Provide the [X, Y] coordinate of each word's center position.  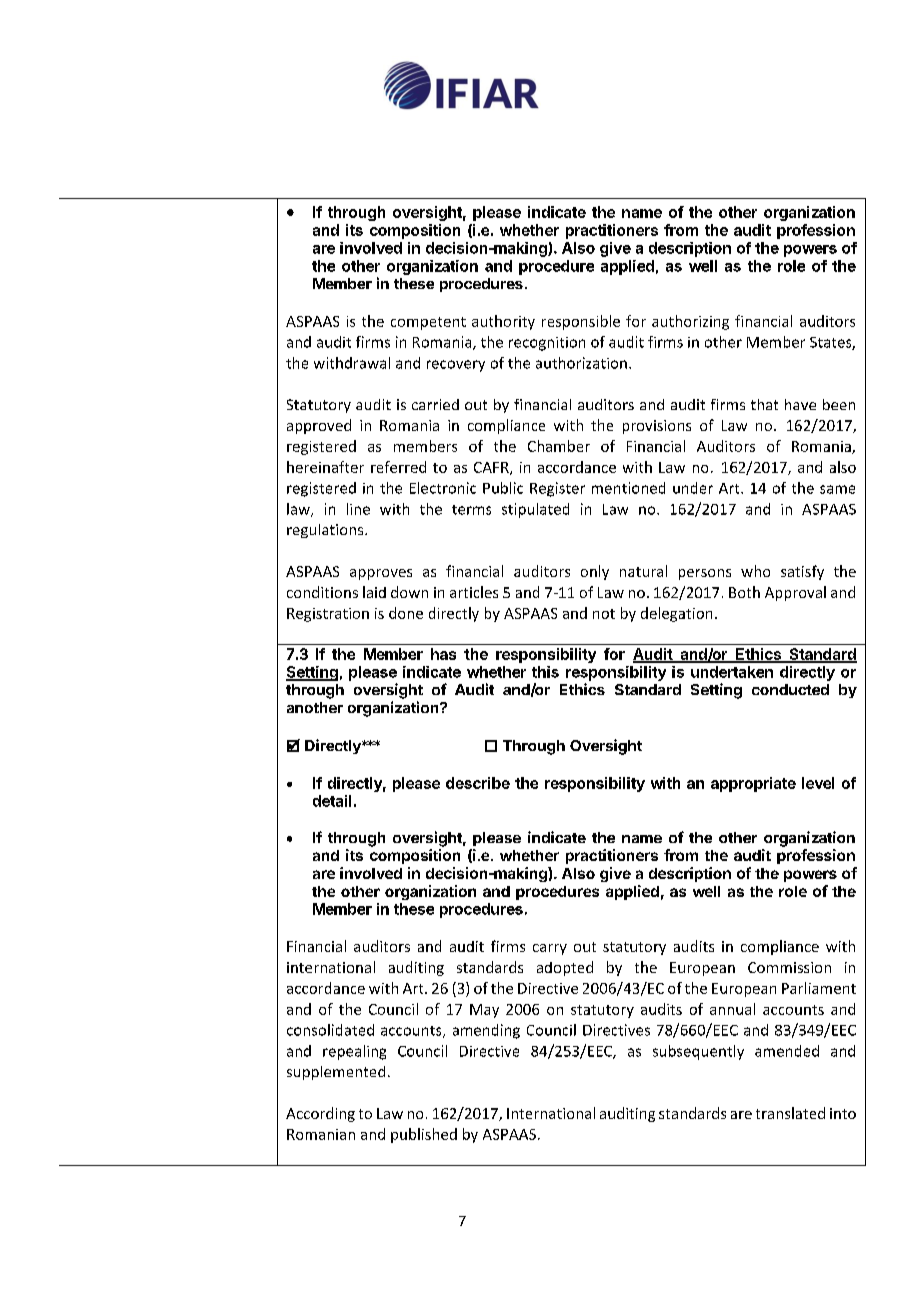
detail [332, 801]
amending [486, 1031]
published [424, 1135]
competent [428, 323]
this [545, 672]
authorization [581, 363]
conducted [790, 689]
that [764, 404]
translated [790, 1113]
